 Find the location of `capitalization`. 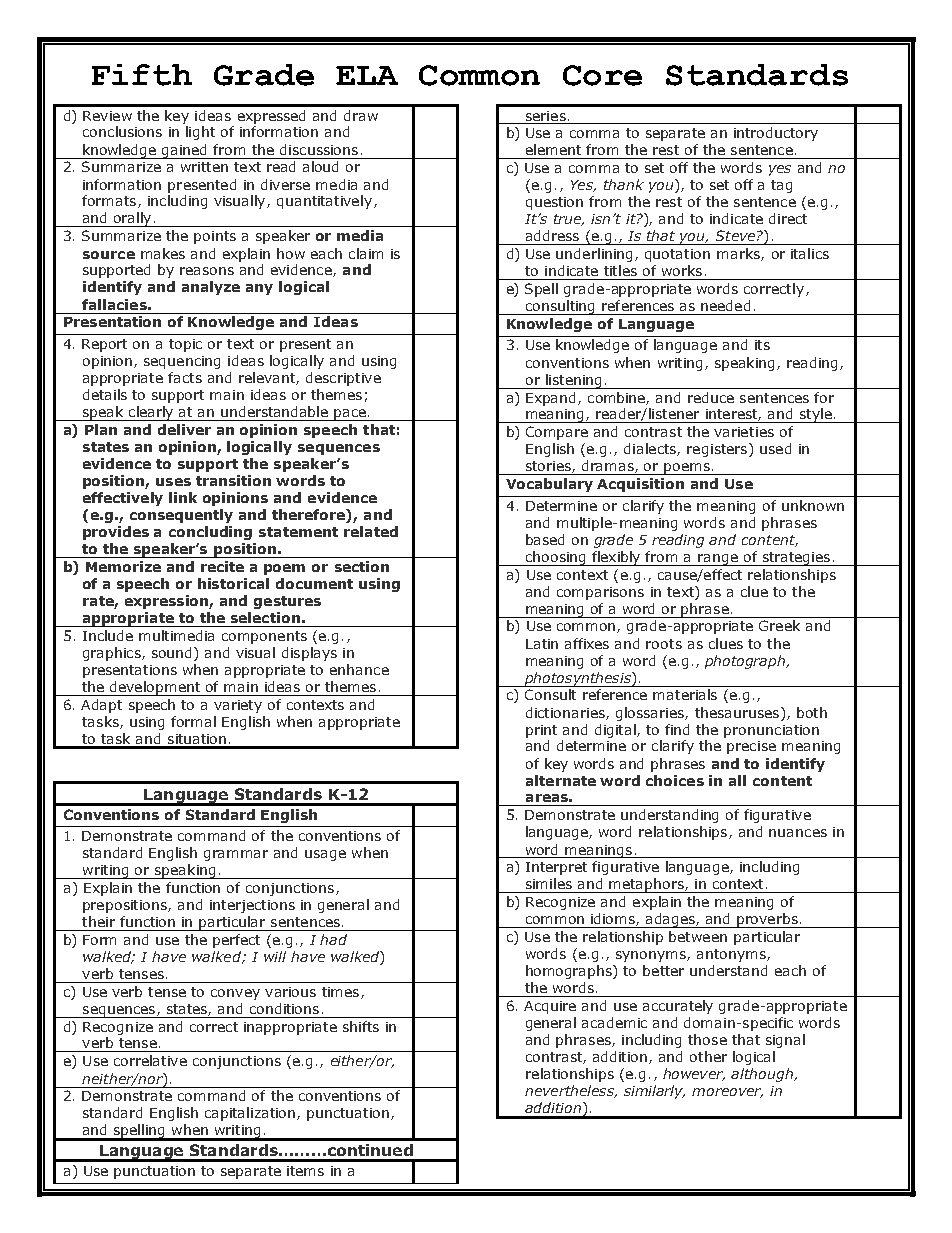

capitalization is located at coordinates (251, 1114).
